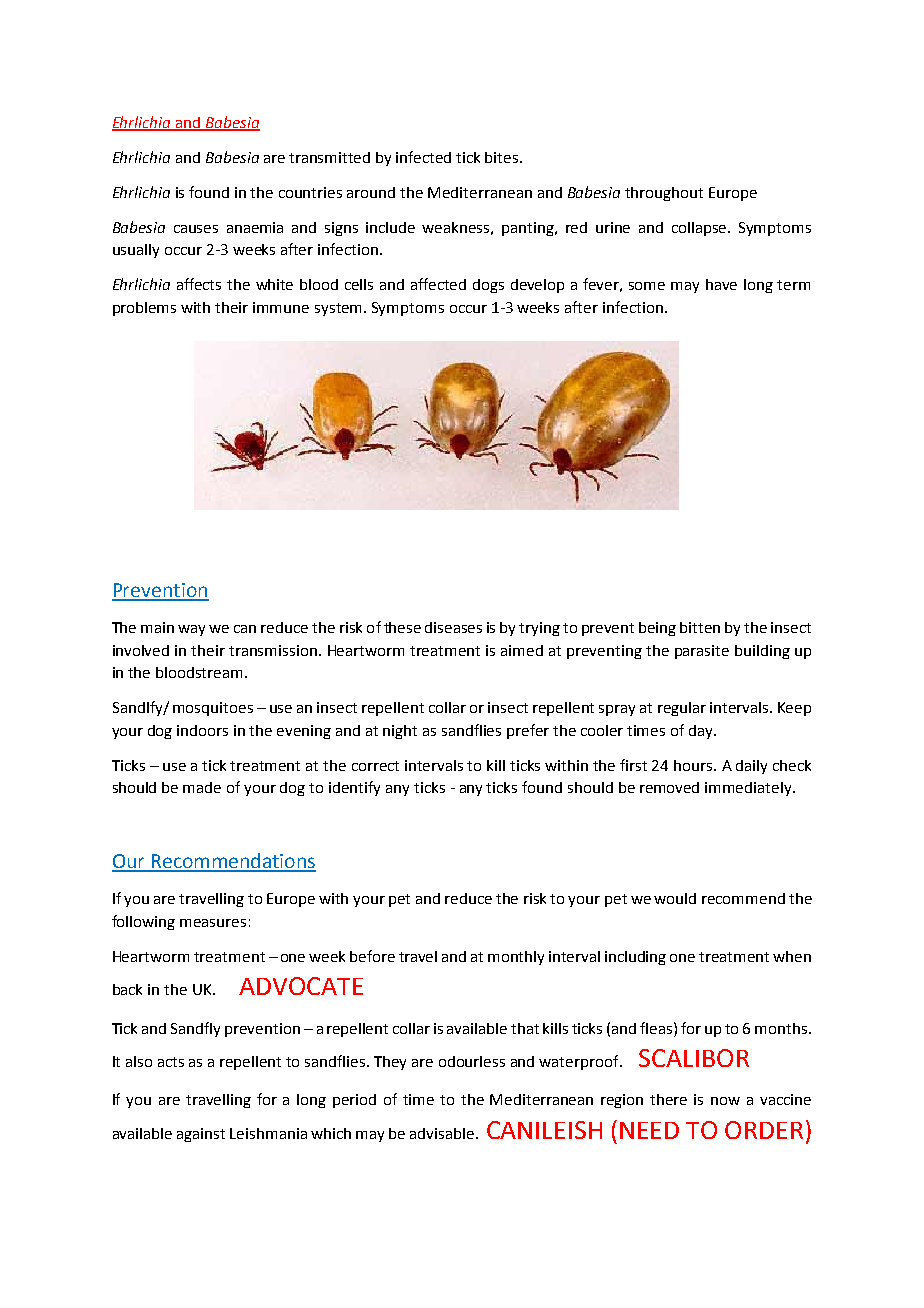 This page has width=924, height=1308. What do you see at coordinates (375, 766) in the page?
I see `correct` at bounding box center [375, 766].
